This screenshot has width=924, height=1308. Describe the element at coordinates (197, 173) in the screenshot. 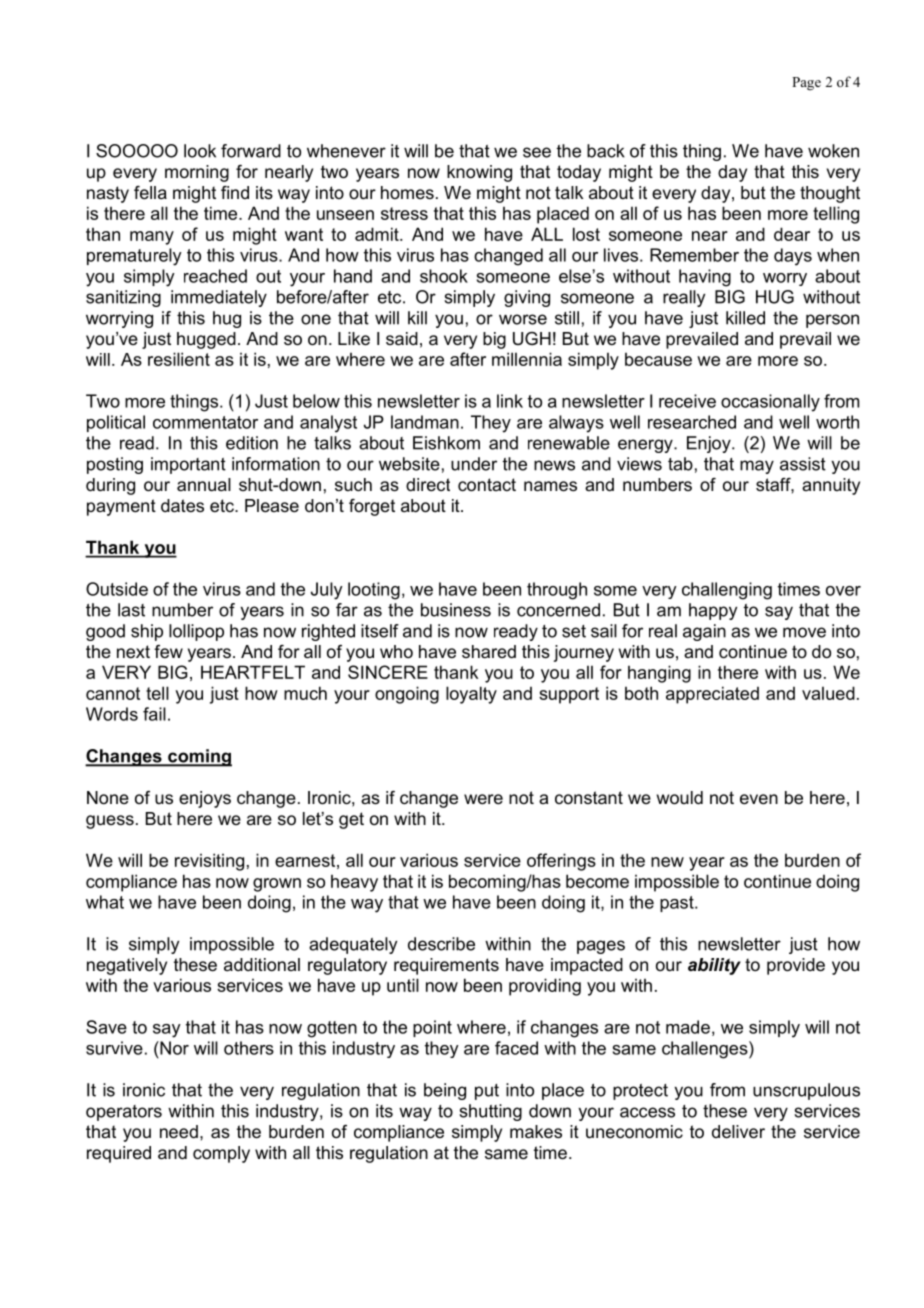

I see `morning` at that location.
